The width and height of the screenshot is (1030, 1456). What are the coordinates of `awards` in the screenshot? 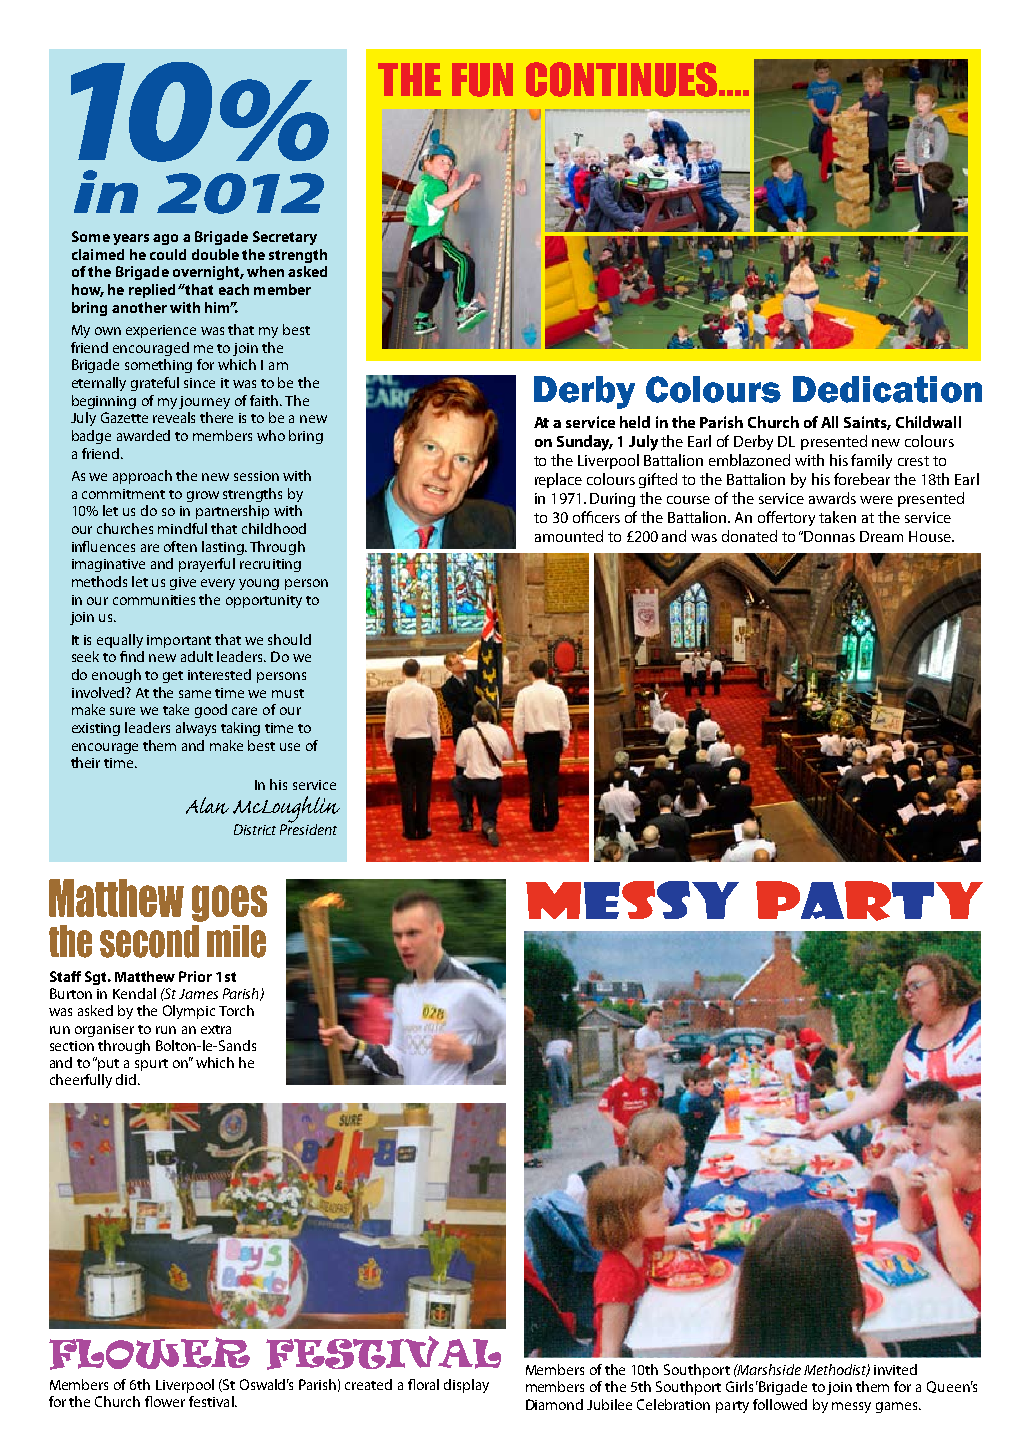 It's located at (832, 498).
